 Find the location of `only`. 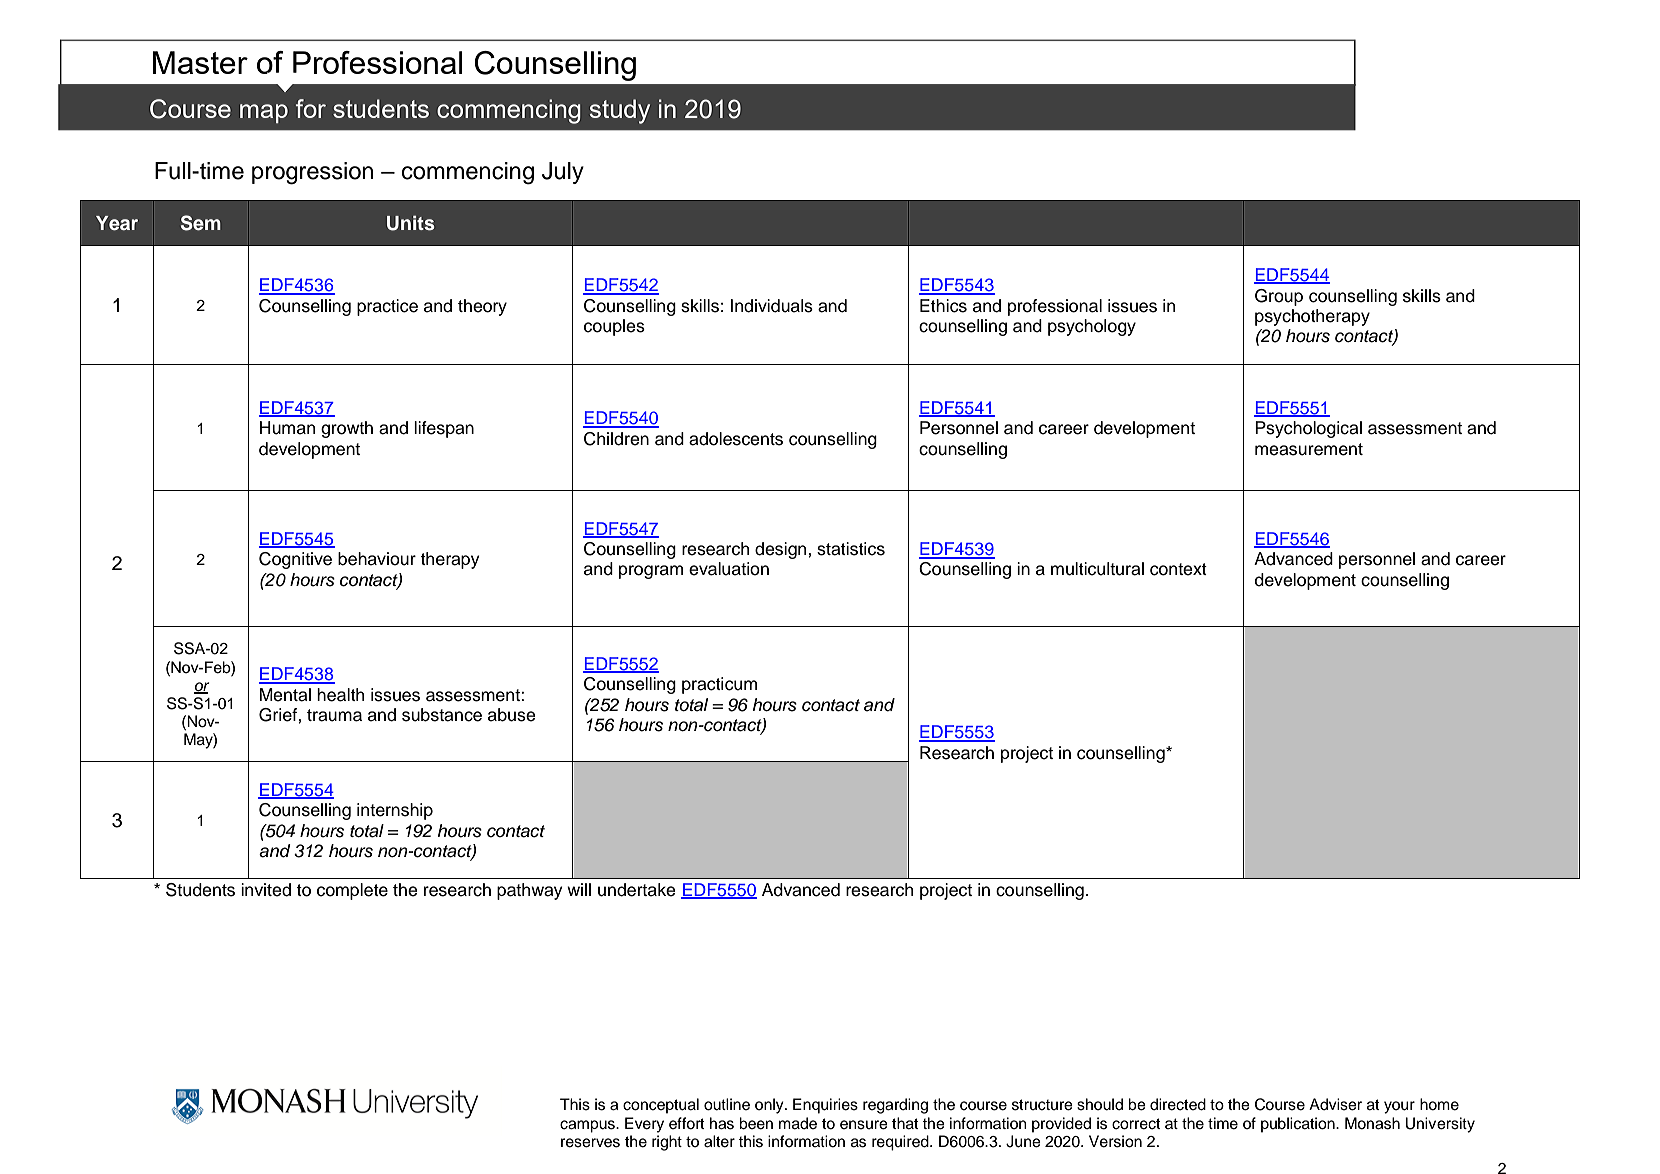

only is located at coordinates (770, 1106).
